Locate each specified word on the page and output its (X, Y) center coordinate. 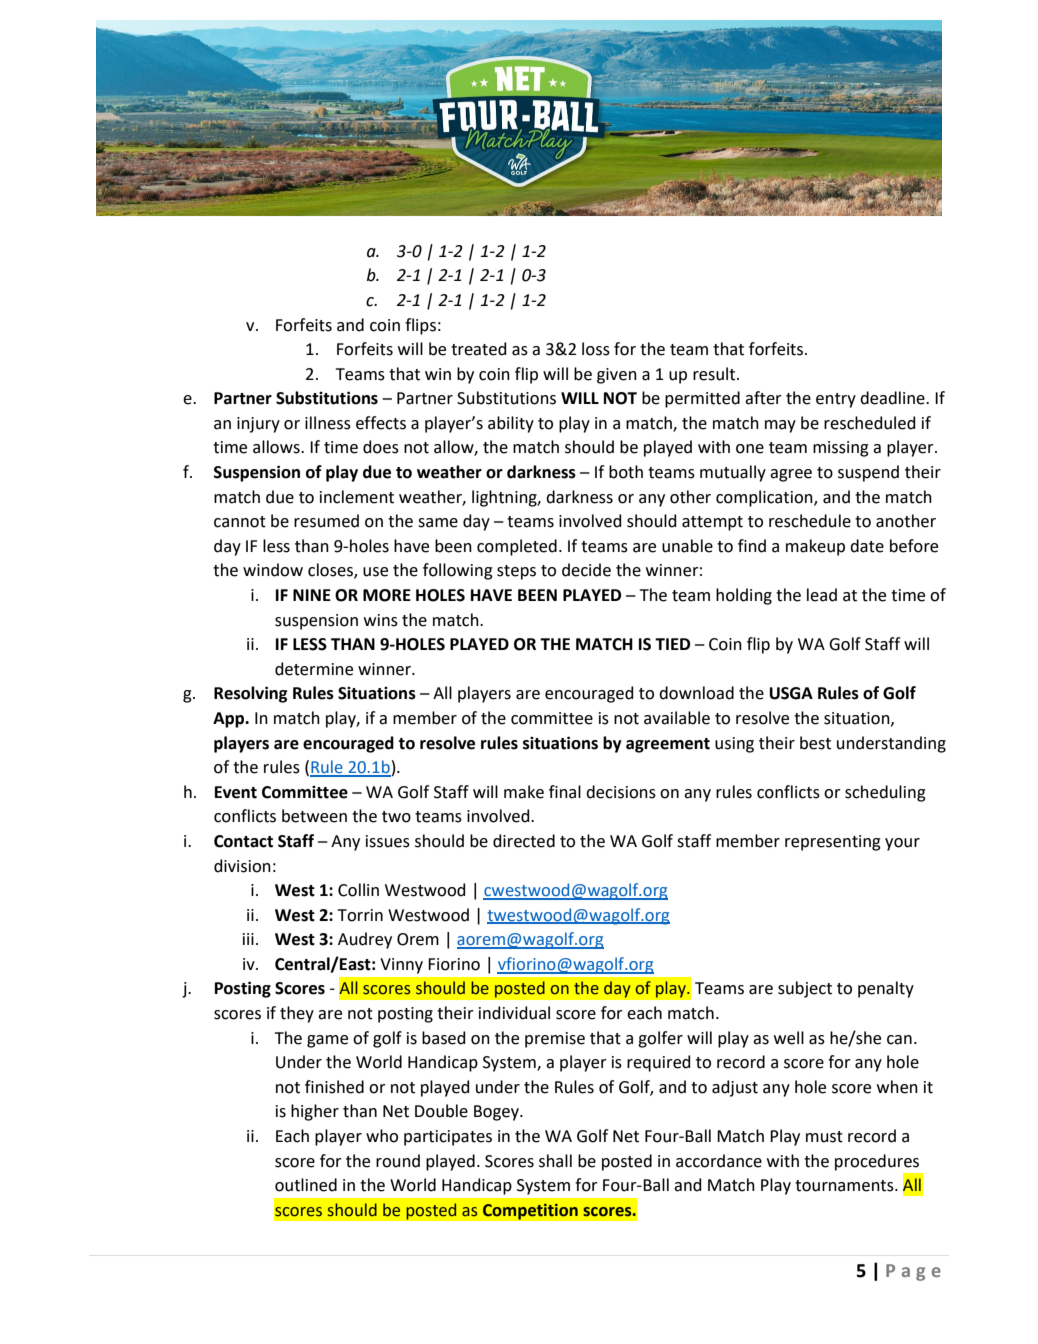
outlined (306, 1185)
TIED (672, 644)
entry (836, 400)
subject (805, 989)
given (617, 376)
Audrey (365, 940)
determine (314, 669)
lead (822, 595)
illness (328, 423)
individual (514, 1013)
